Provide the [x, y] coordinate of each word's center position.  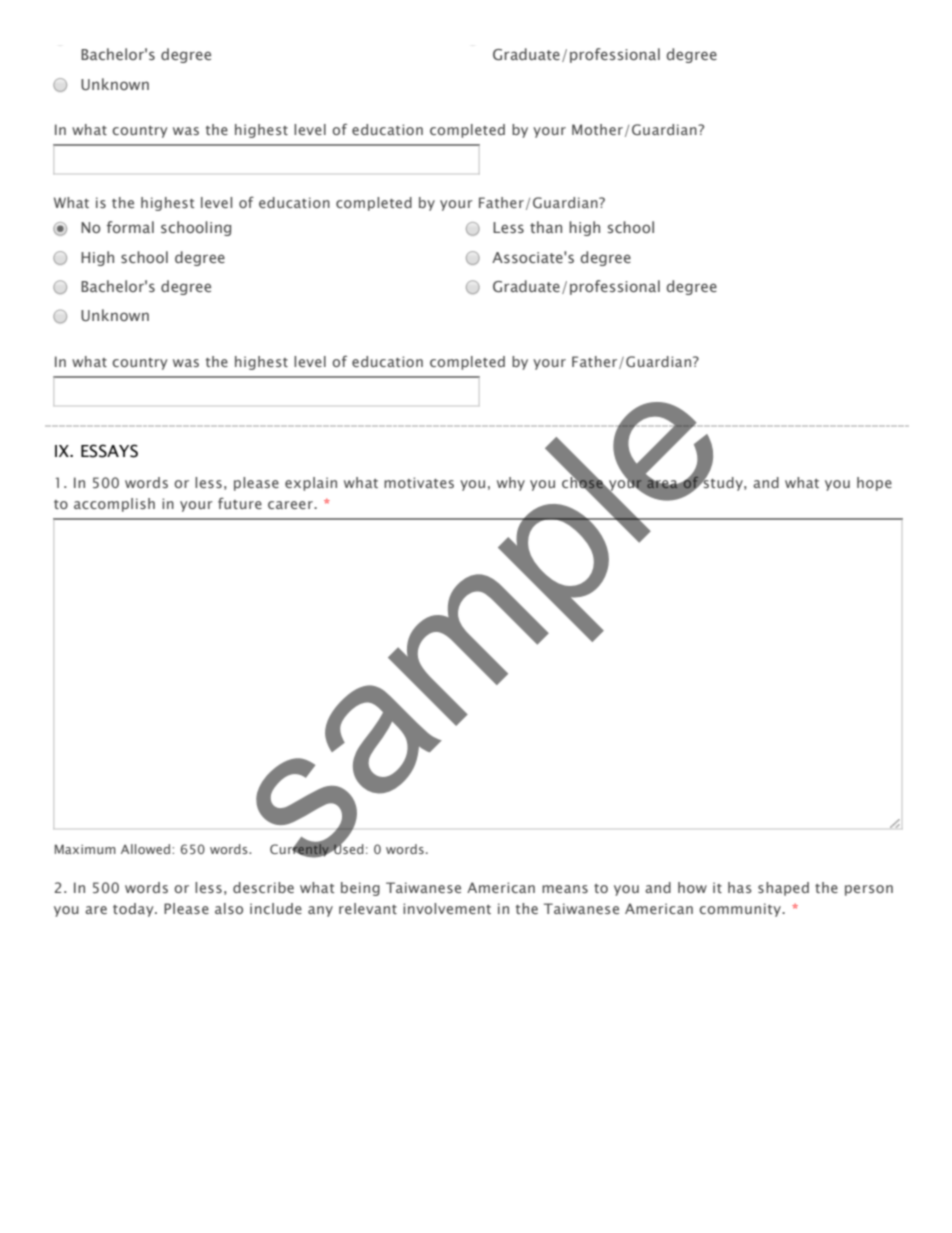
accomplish [114, 505]
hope [874, 484]
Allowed [147, 849]
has [740, 887]
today [134, 910]
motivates [419, 482]
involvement [447, 908]
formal [130, 227]
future [240, 503]
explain [311, 484]
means [565, 889]
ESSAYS [109, 451]
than [546, 227]
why [511, 484]
